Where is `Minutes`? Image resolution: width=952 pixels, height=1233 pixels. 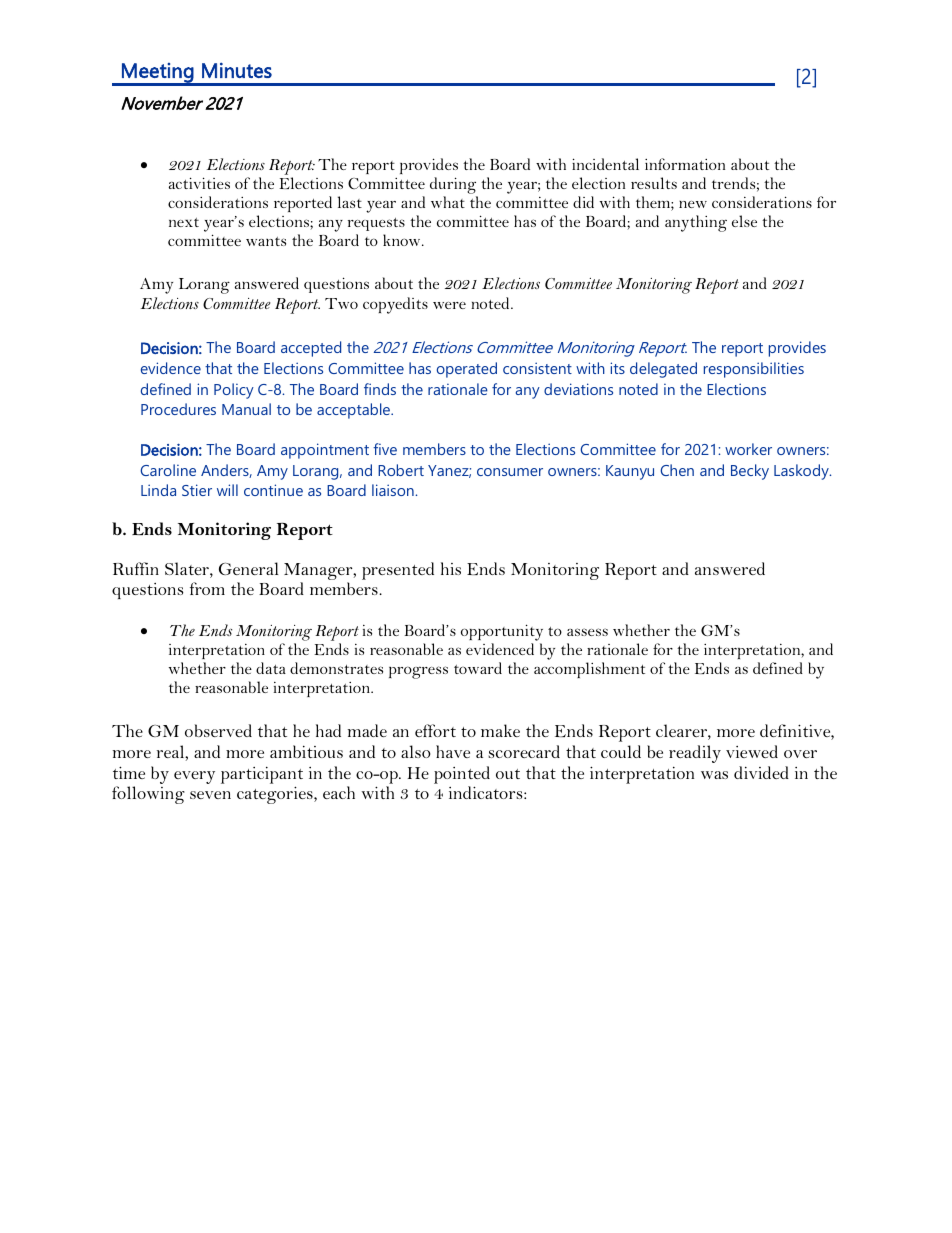 Minutes is located at coordinates (237, 70).
